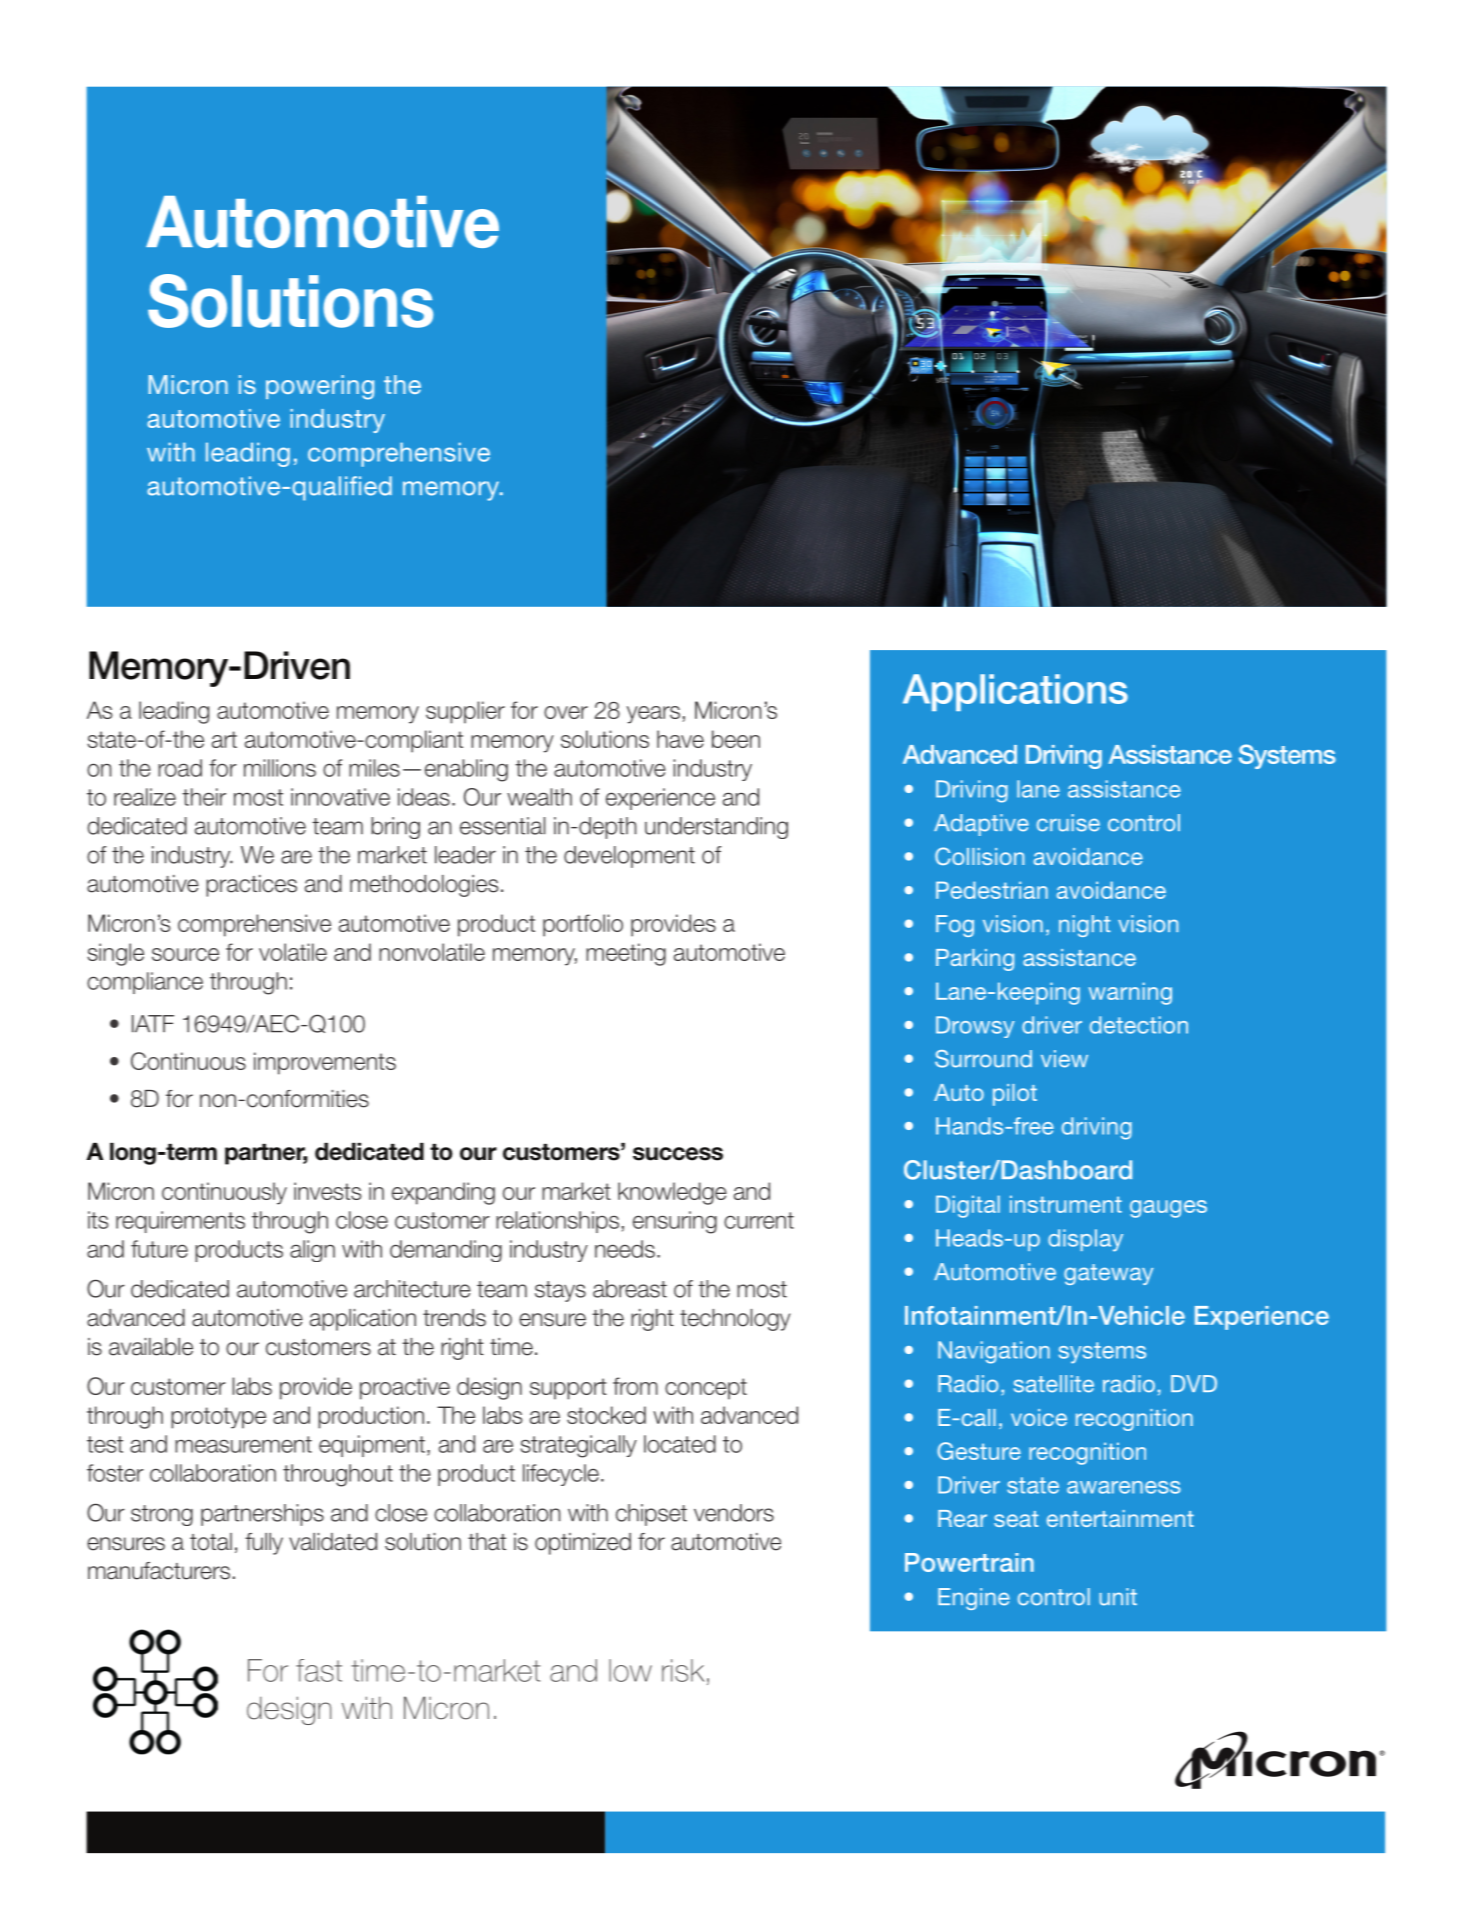  Describe the element at coordinates (180, 1222) in the screenshot. I see `requirements` at that location.
